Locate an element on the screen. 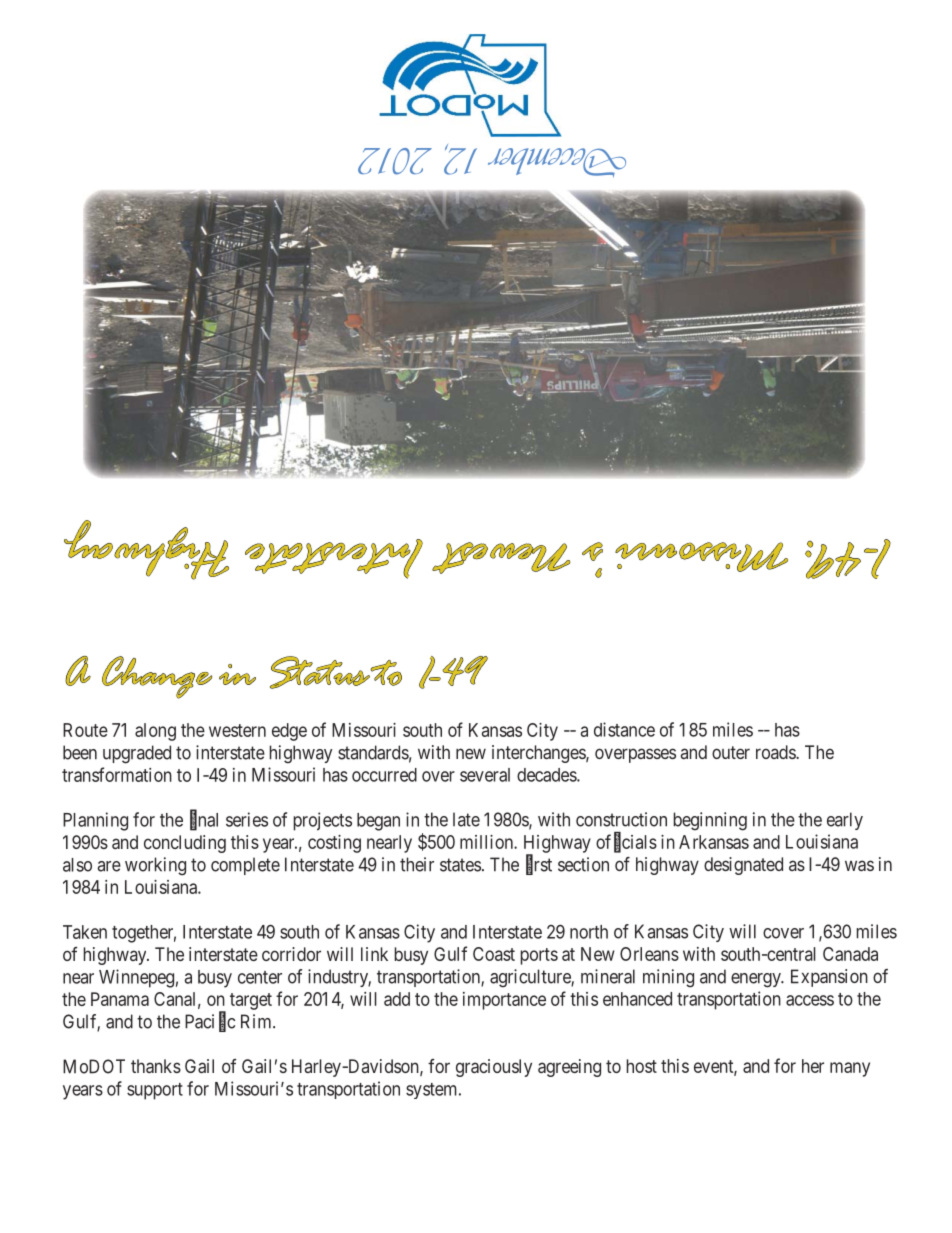 The height and width of the screenshot is (1233, 952). Expansion is located at coordinates (829, 978).
